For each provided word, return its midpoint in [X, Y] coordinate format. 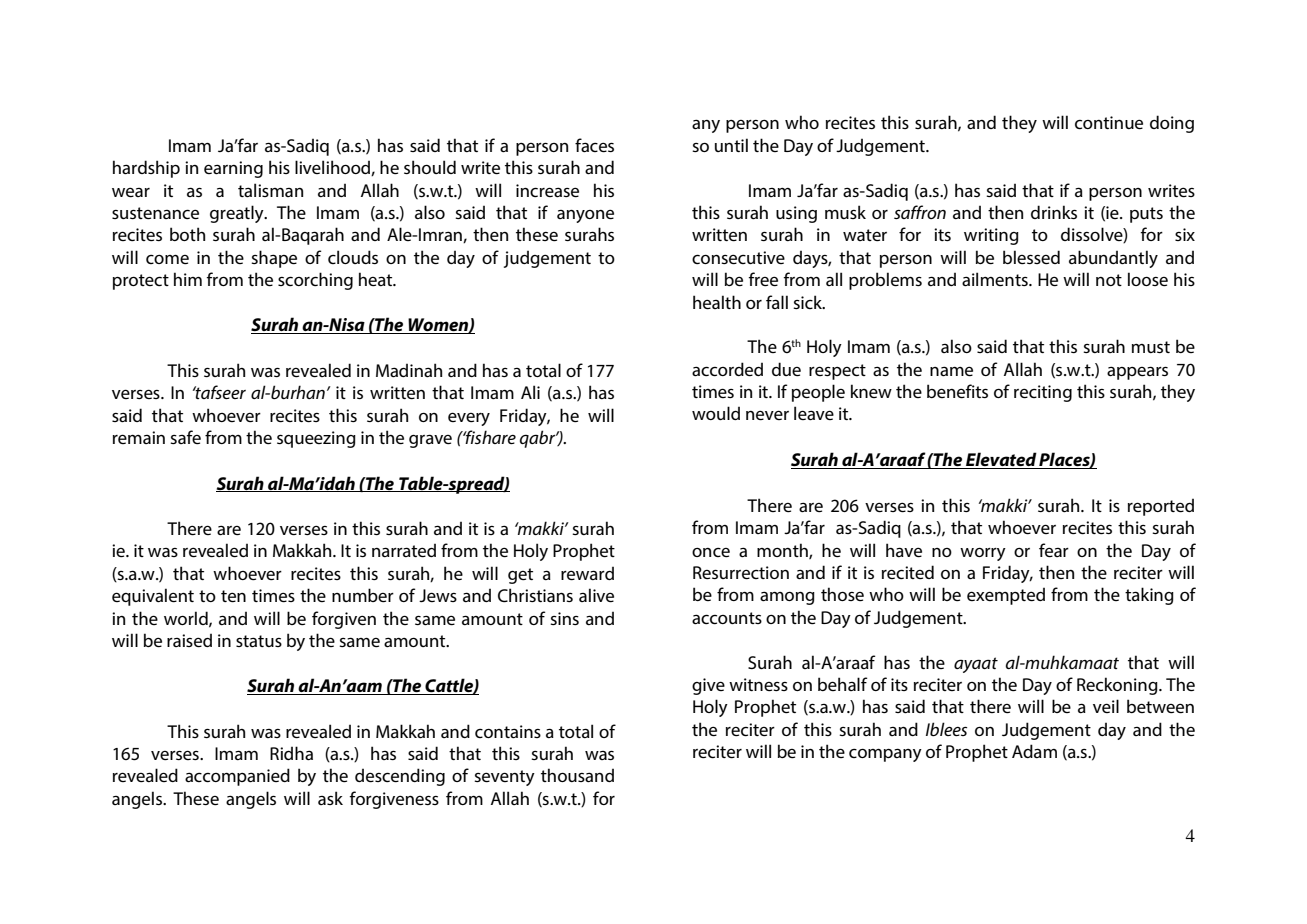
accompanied [237, 777]
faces [594, 145]
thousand [577, 775]
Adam [1034, 751]
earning [233, 169]
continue [1109, 122]
